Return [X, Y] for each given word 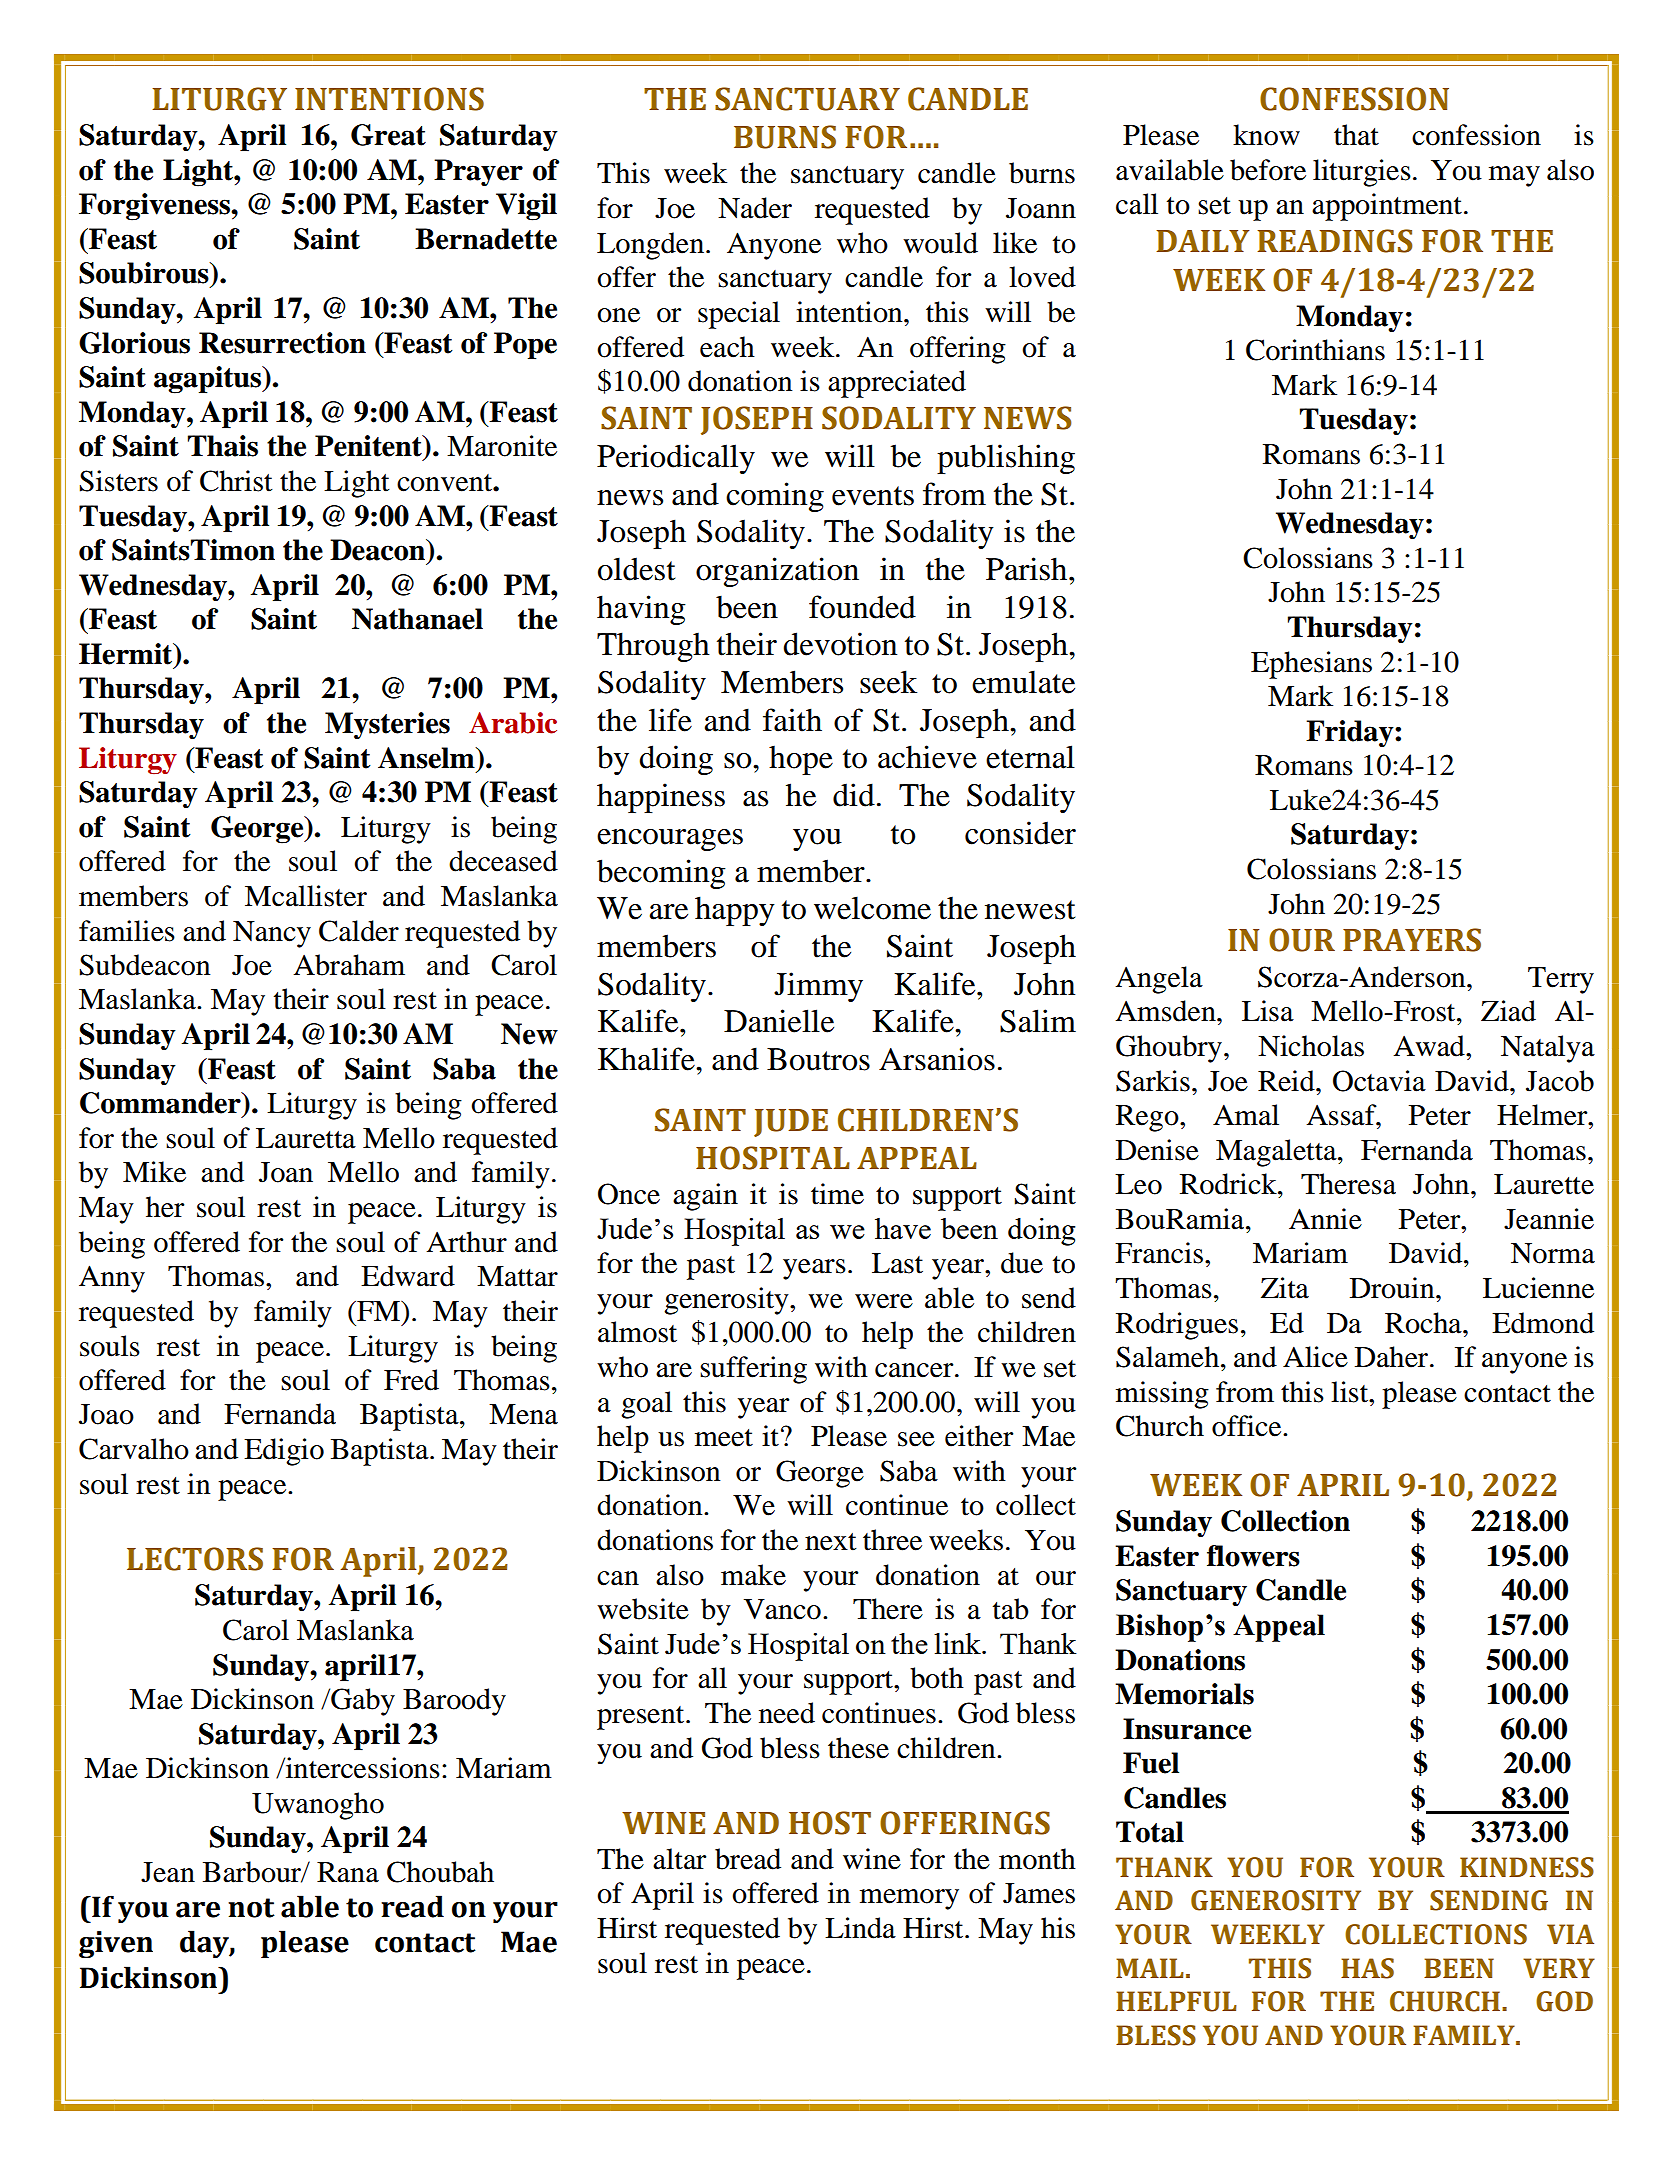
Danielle [779, 1021]
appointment [1387, 207]
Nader [755, 208]
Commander [161, 1103]
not [251, 1908]
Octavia [1379, 1081]
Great [388, 135]
